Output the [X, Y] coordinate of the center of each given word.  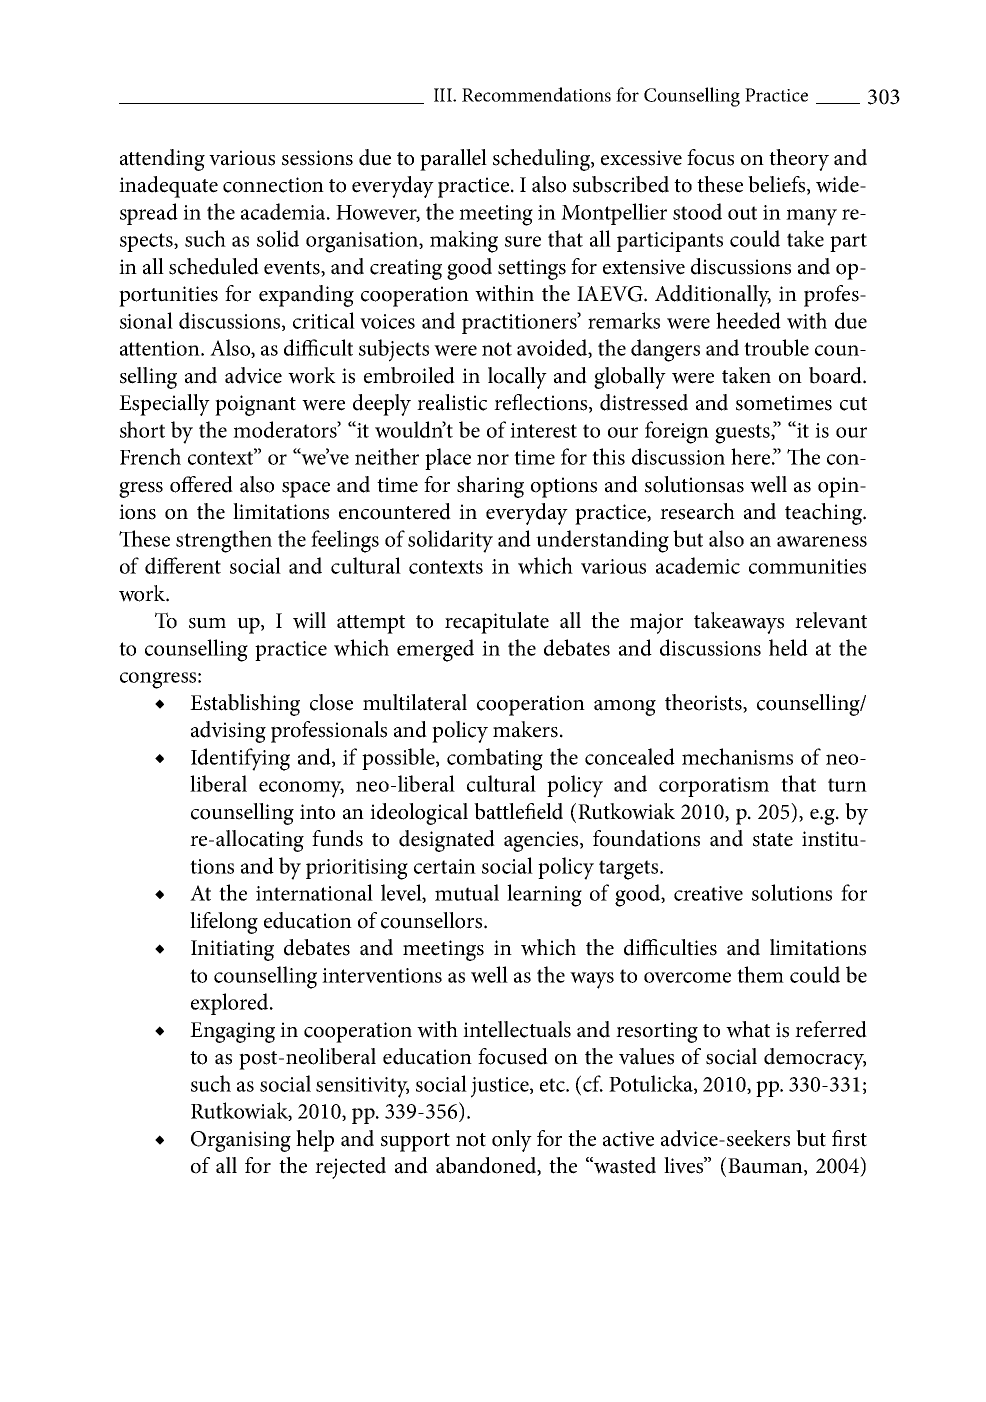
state [773, 840]
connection [273, 185]
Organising [241, 1141]
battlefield [518, 811]
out [742, 213]
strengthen [224, 541]
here [750, 456]
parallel [453, 160]
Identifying [240, 759]
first [849, 1138]
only [512, 1141]
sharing [490, 487]
